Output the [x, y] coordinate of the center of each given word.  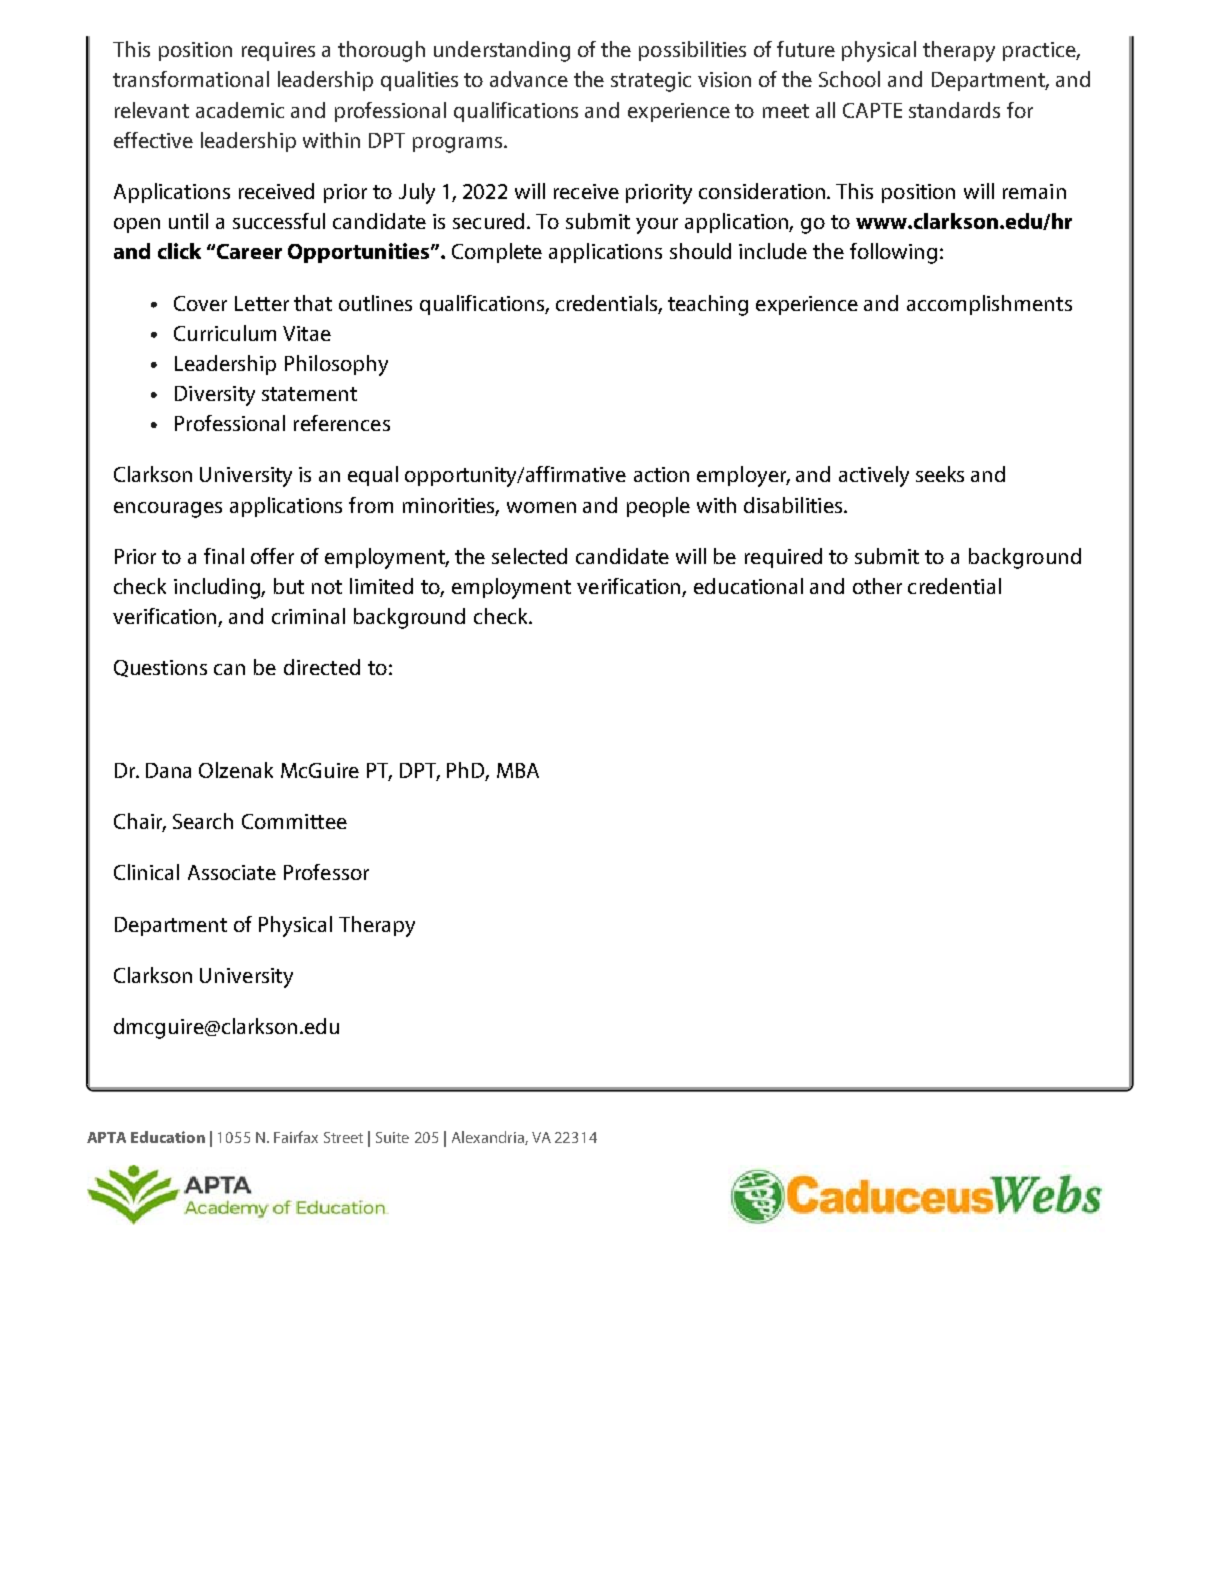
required [783, 558]
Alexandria [489, 1138]
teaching [708, 305]
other [877, 586]
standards [954, 110]
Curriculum [225, 333]
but [289, 586]
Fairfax [296, 1137]
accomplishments [989, 305]
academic [240, 110]
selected [529, 556]
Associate [232, 872]
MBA [518, 770]
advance [529, 79]
